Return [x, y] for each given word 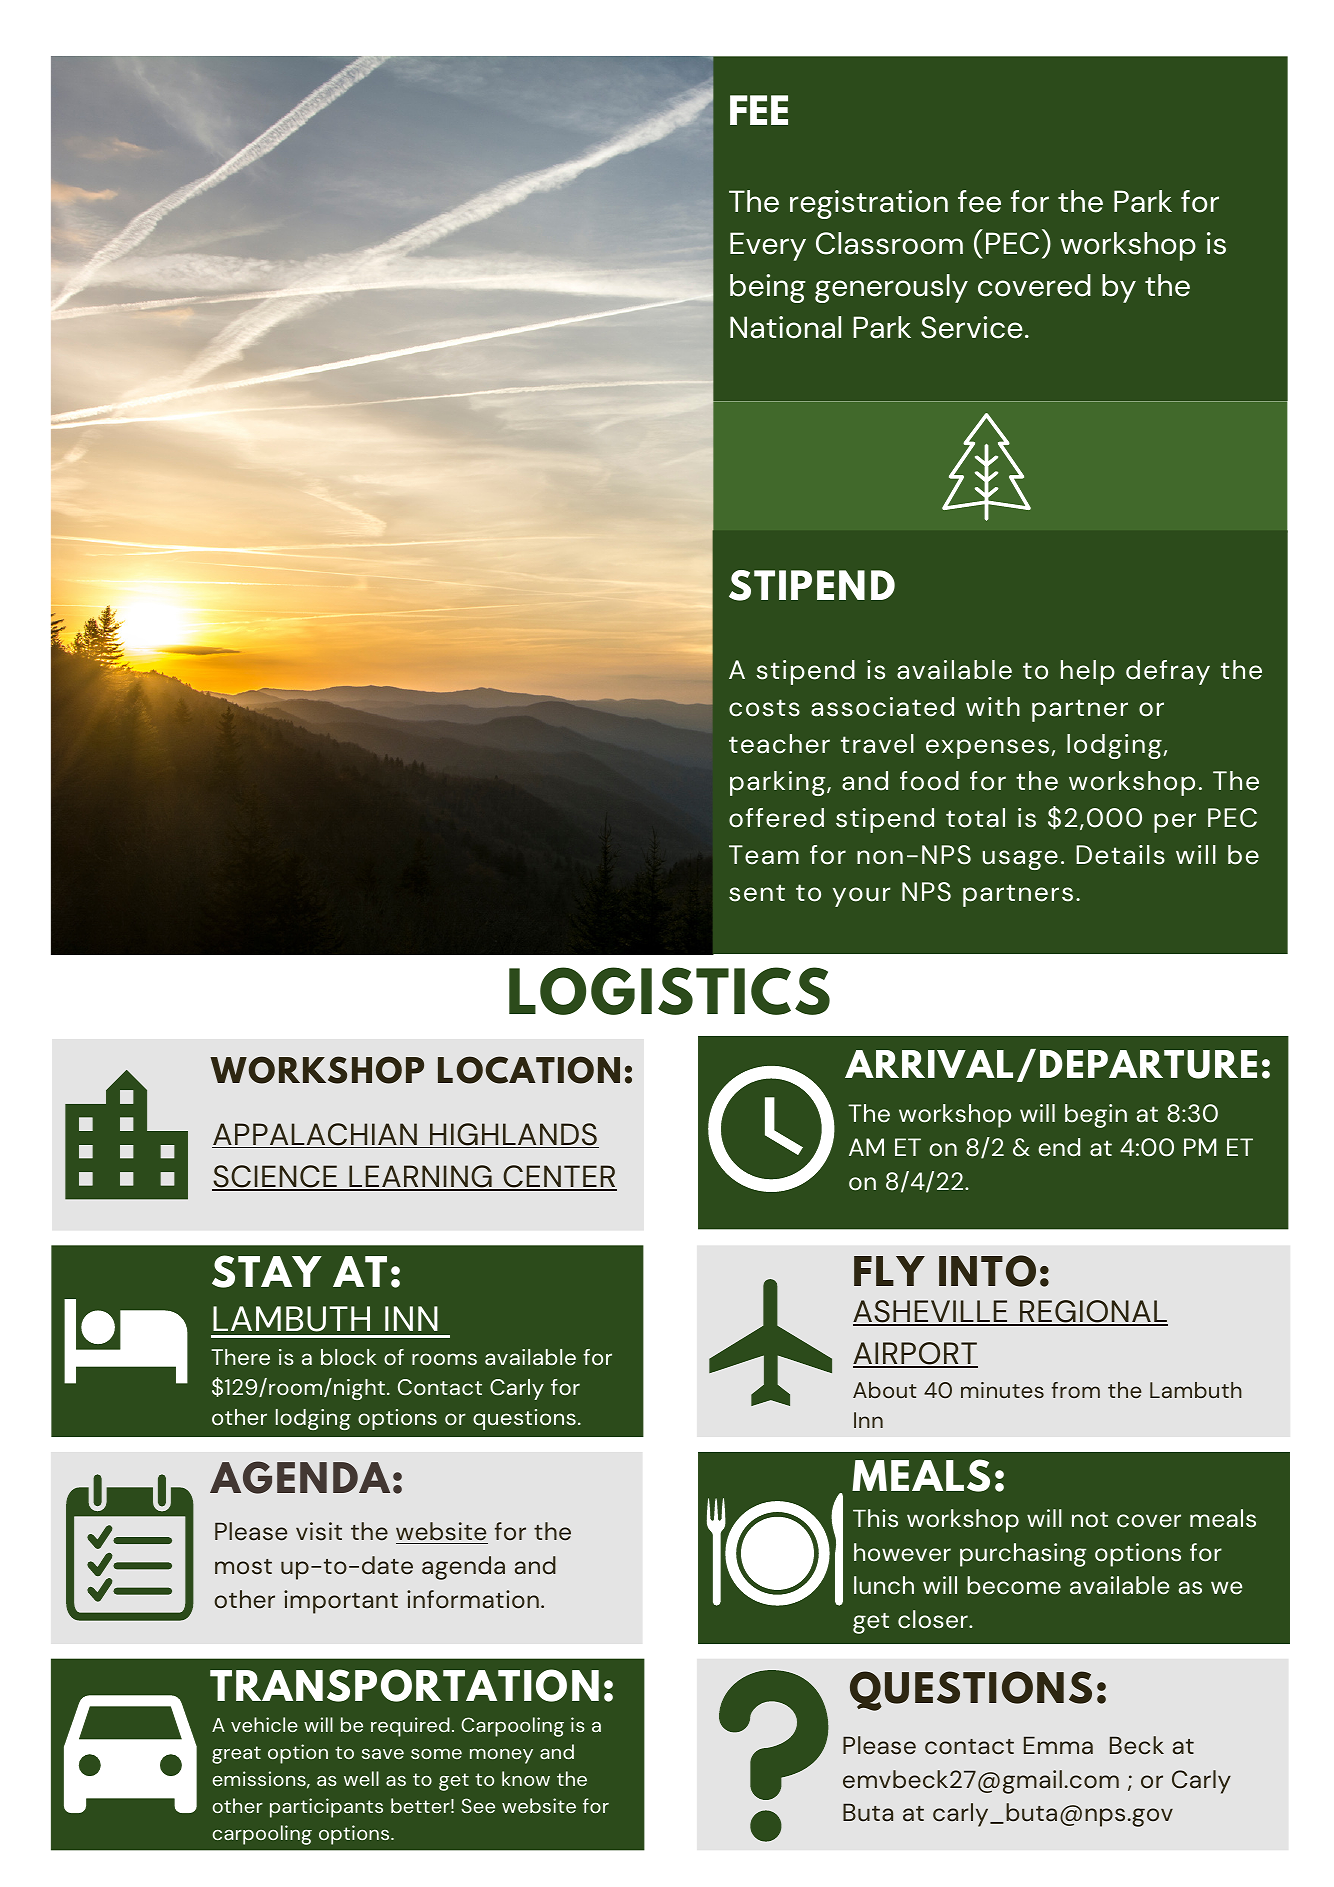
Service [972, 327]
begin [1096, 1116]
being [768, 288]
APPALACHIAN [315, 1135]
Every [768, 246]
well [361, 1778]
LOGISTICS [669, 991]
